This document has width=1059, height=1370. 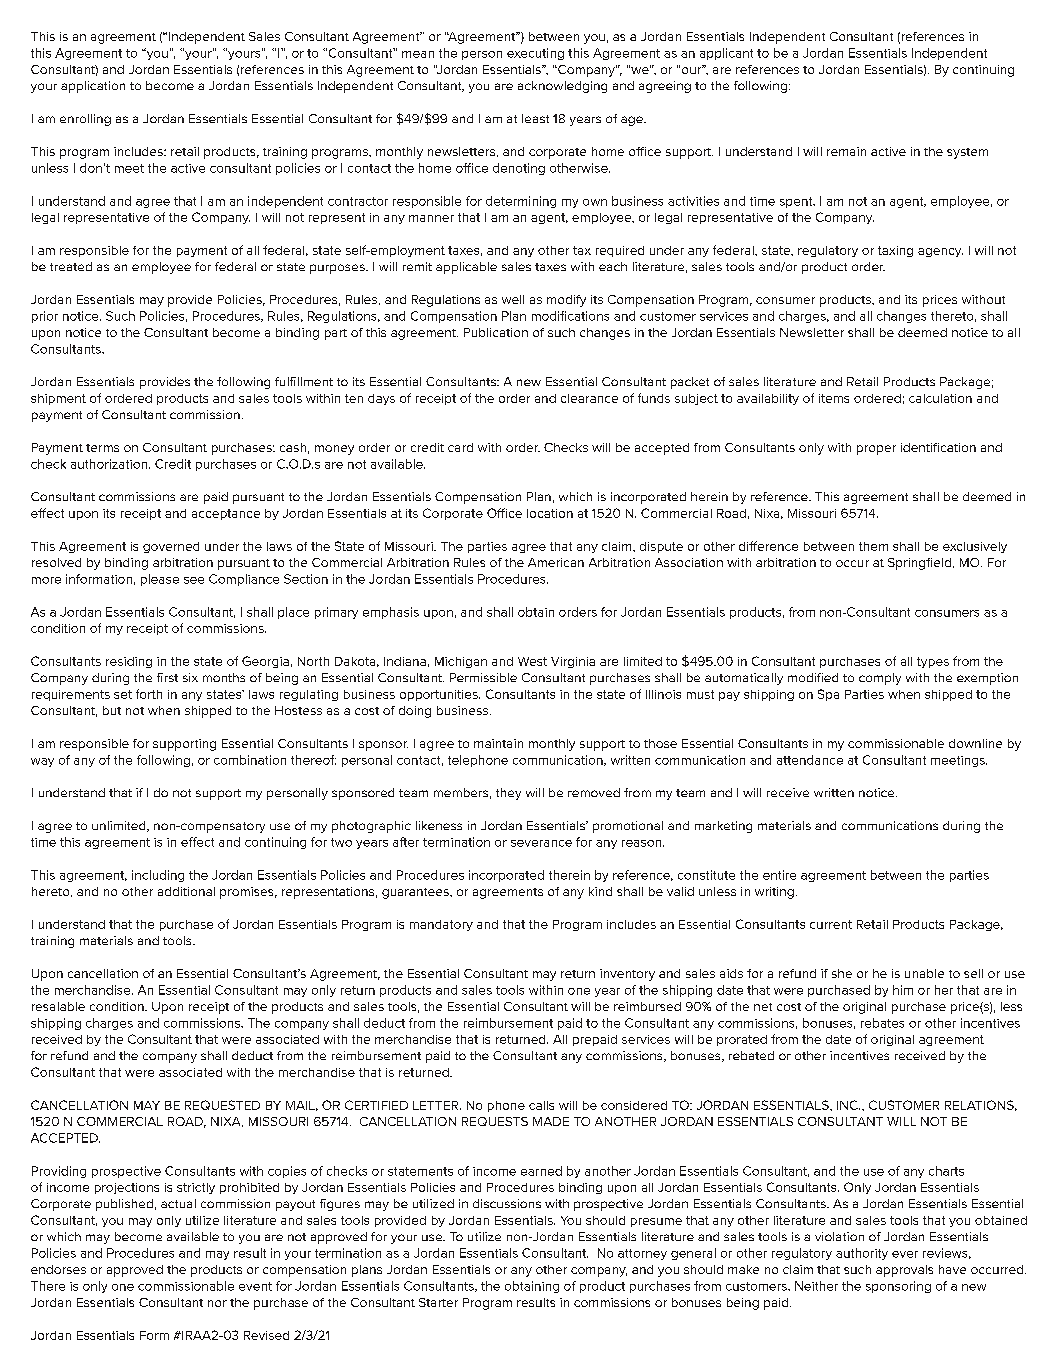 I want to click on remain, so click(x=846, y=151).
